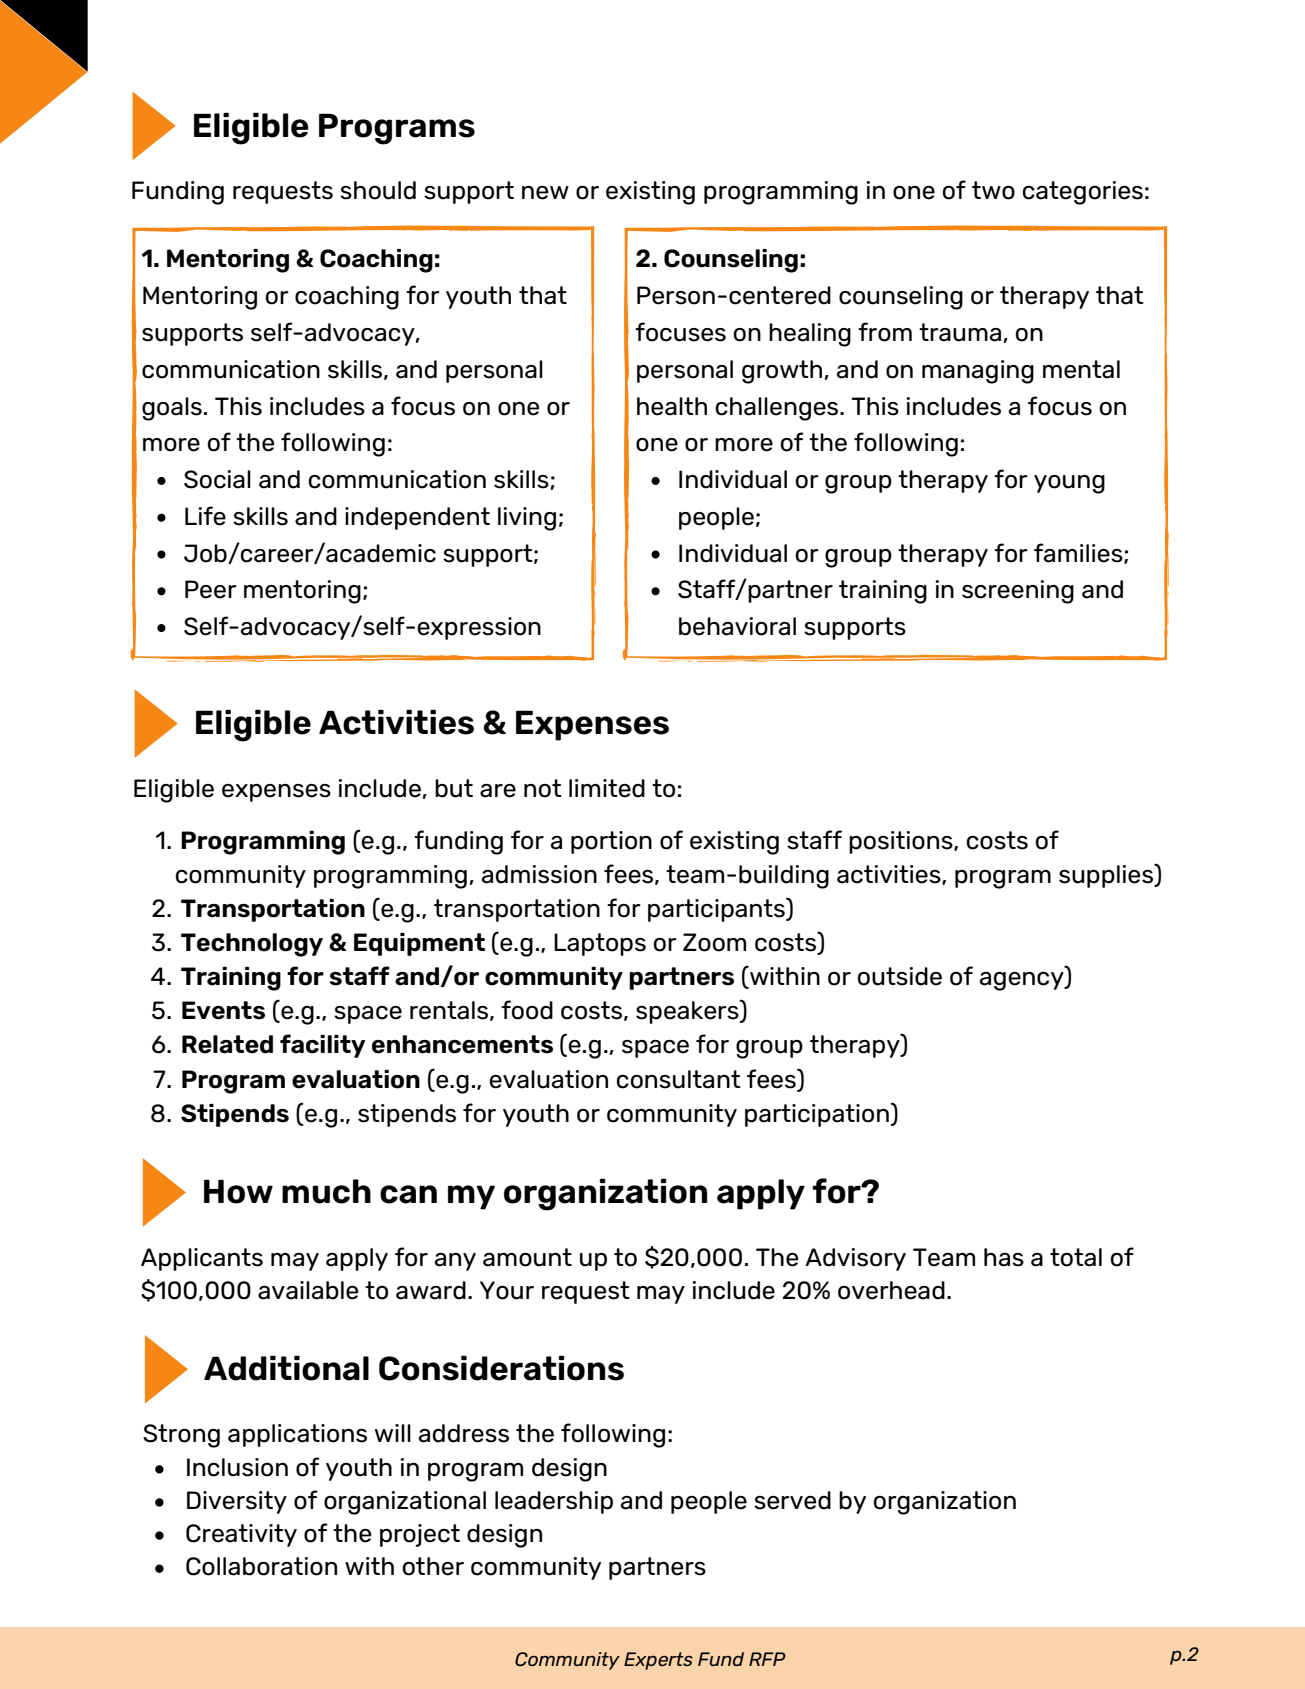  Describe the element at coordinates (993, 190) in the document. I see `two` at that location.
